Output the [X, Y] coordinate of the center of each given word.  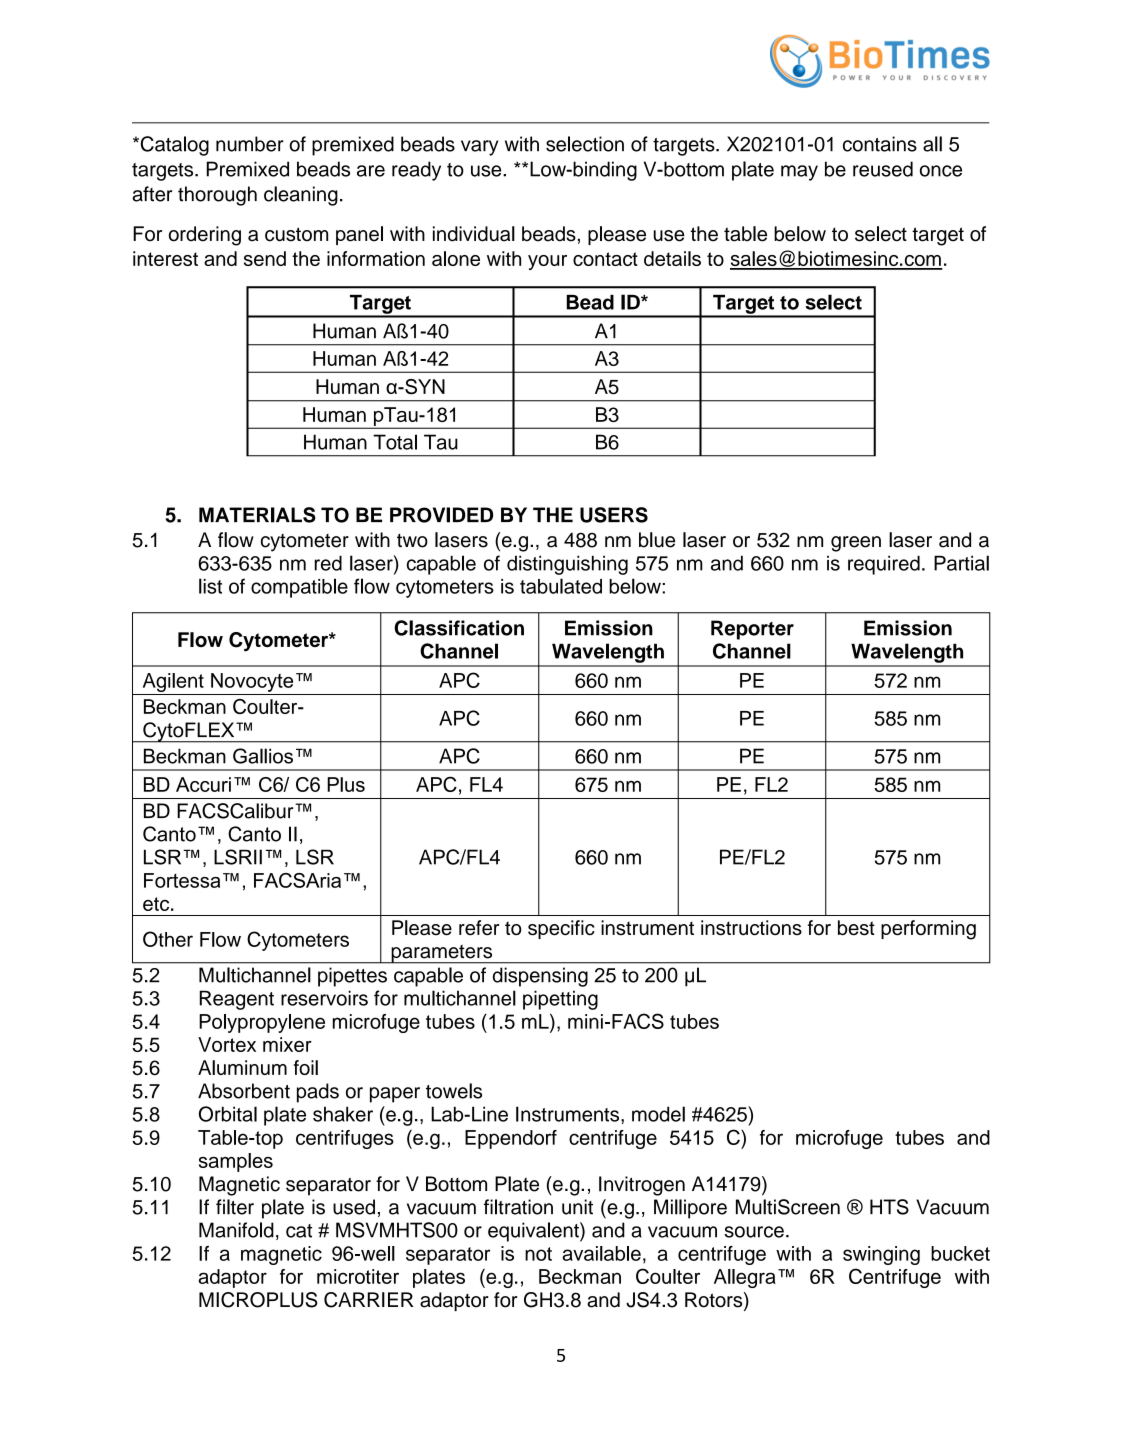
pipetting [560, 1000]
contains [880, 144]
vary [479, 148]
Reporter [752, 630]
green [856, 544]
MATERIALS [257, 515]
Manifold [236, 1230]
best [856, 928]
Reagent [237, 1000]
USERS [614, 515]
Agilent [173, 682]
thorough [217, 196]
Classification [459, 628]
